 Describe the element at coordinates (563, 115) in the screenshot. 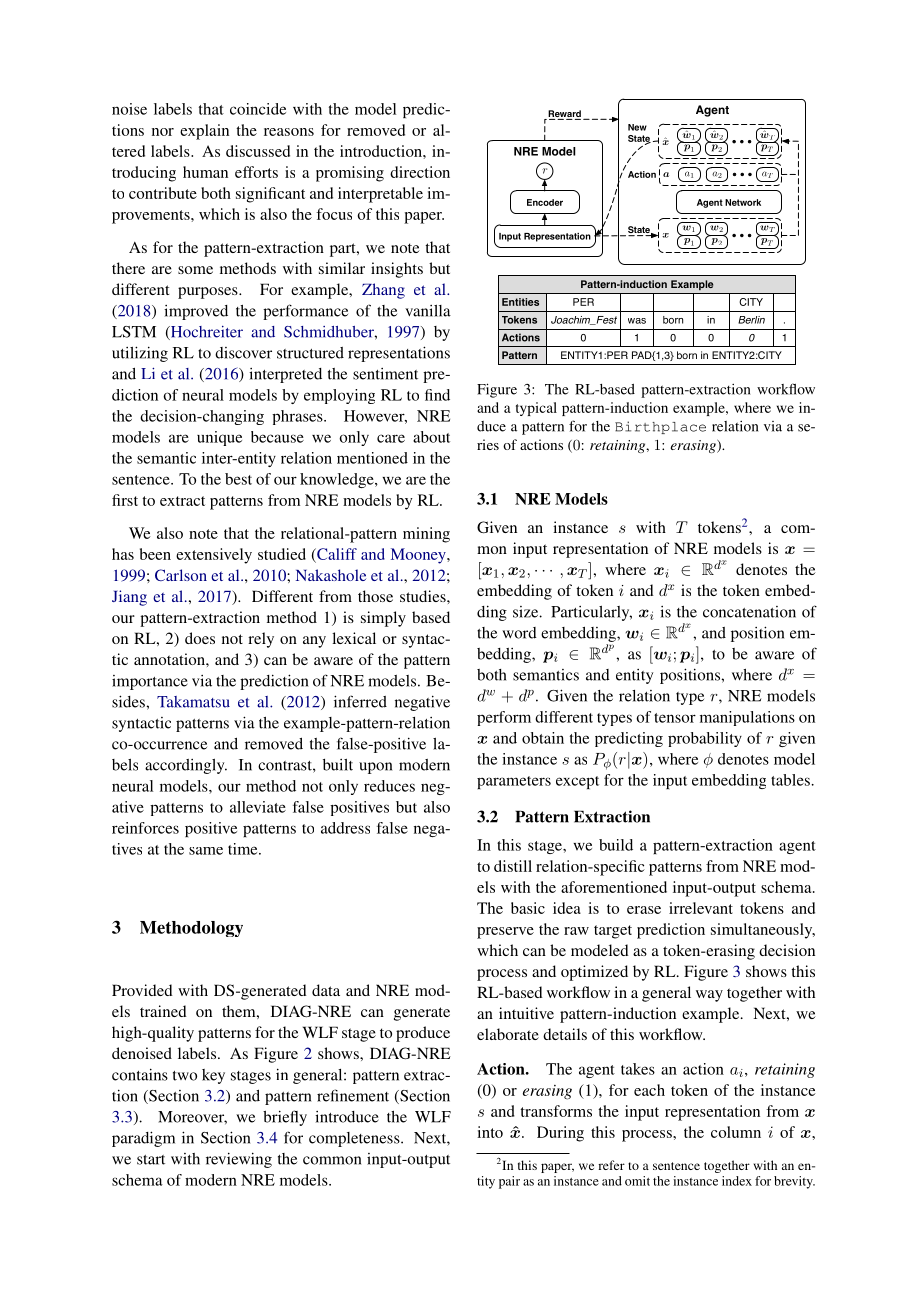

I see `Reward` at that location.
